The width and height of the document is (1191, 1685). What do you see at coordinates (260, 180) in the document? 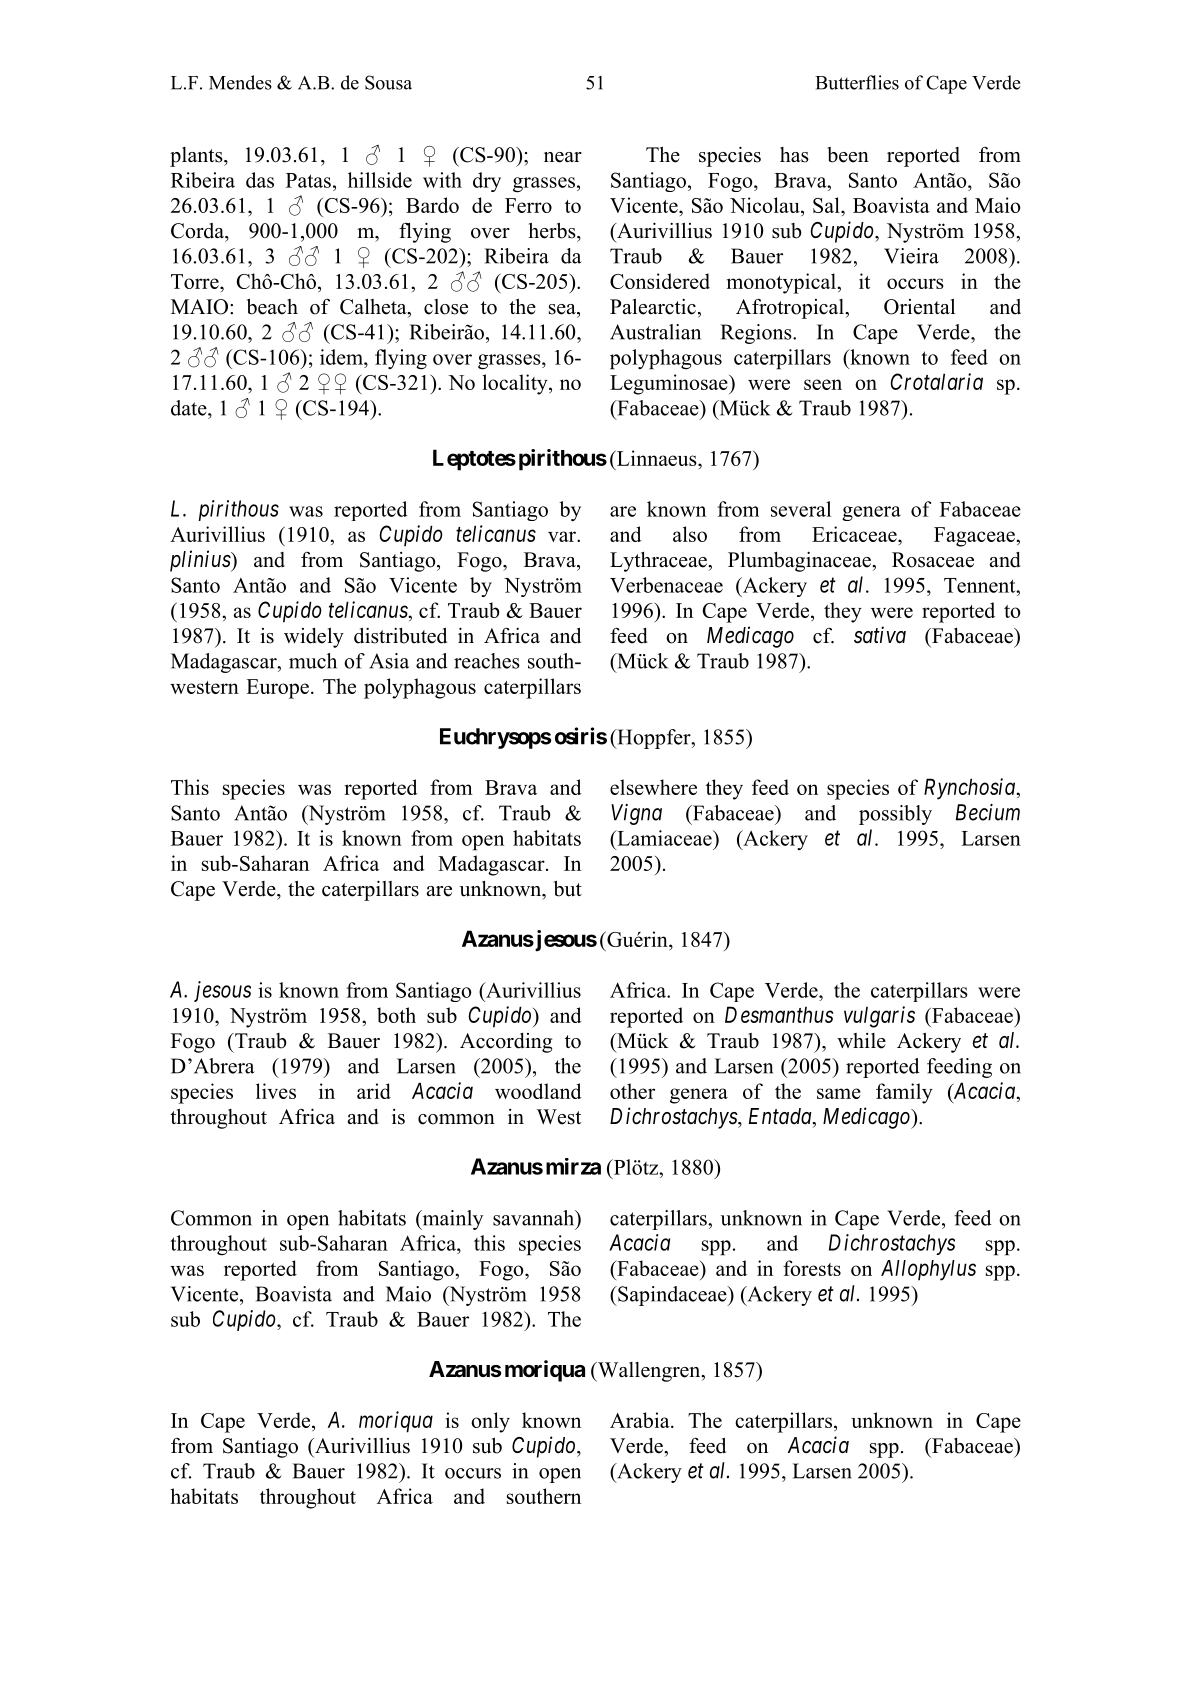
I see `das` at bounding box center [260, 180].
